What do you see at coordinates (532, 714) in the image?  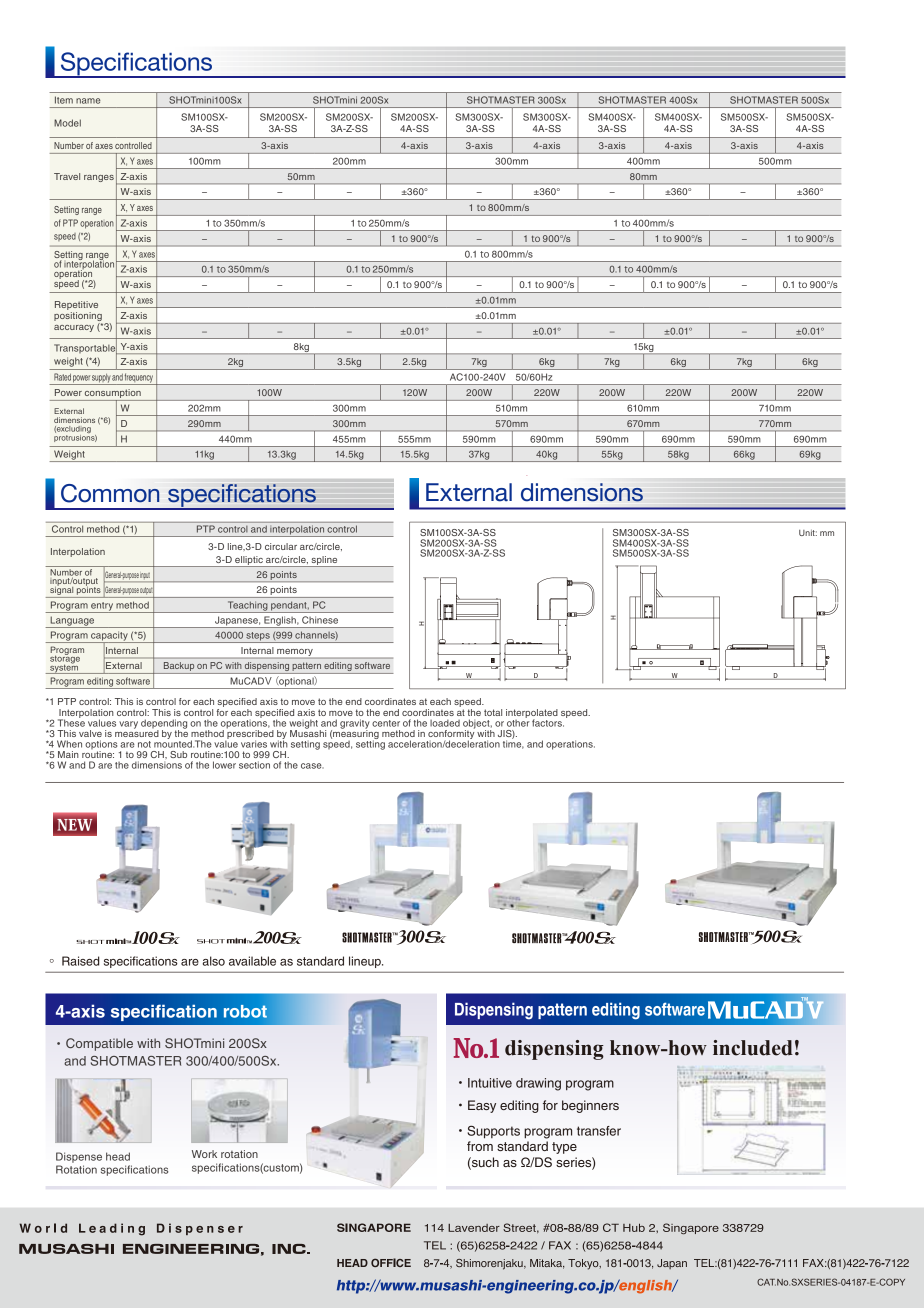 I see `interpolated` at bounding box center [532, 714].
